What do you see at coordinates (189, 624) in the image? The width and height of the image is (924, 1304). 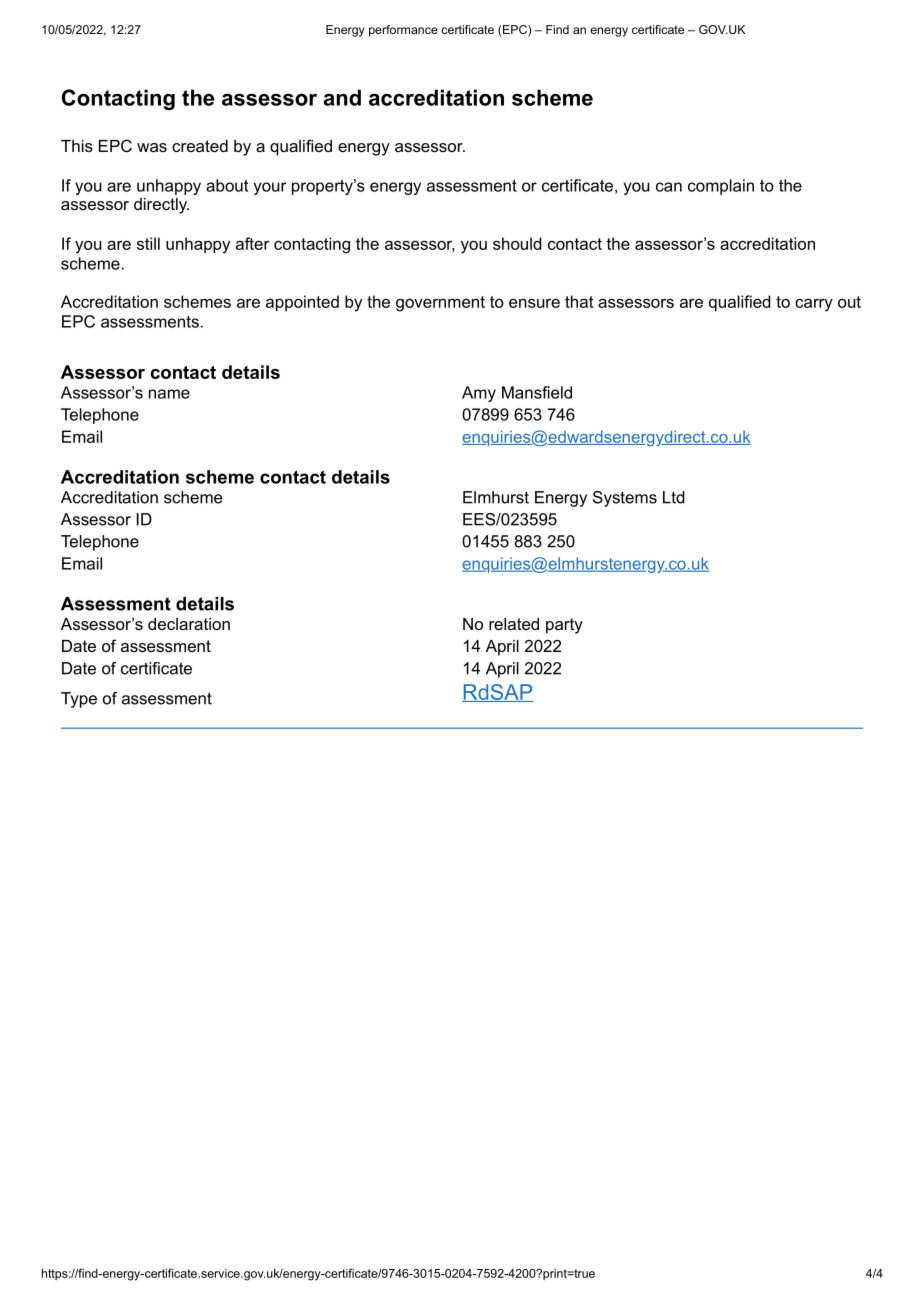 I see `declaration` at bounding box center [189, 624].
